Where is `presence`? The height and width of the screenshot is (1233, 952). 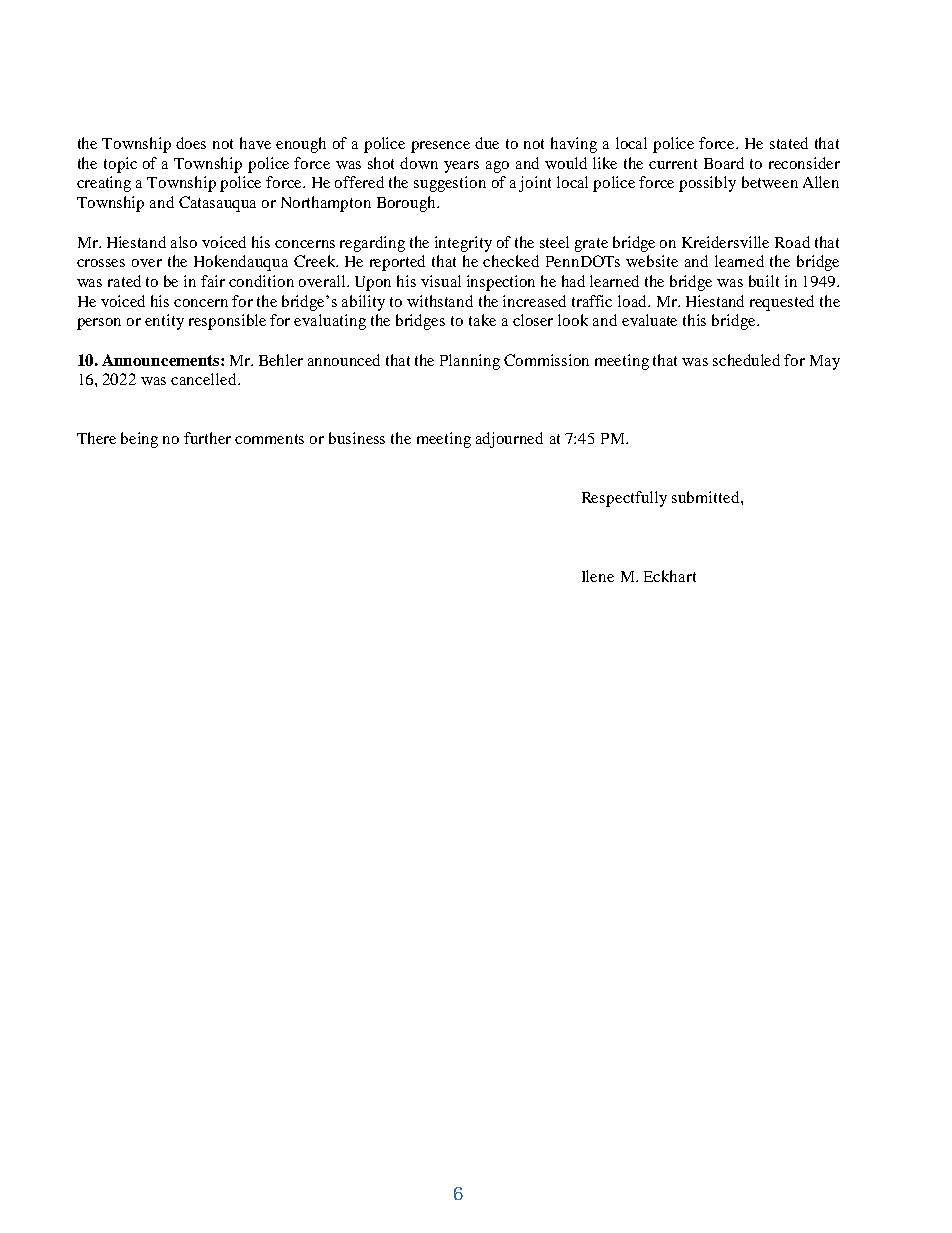 presence is located at coordinates (440, 147).
